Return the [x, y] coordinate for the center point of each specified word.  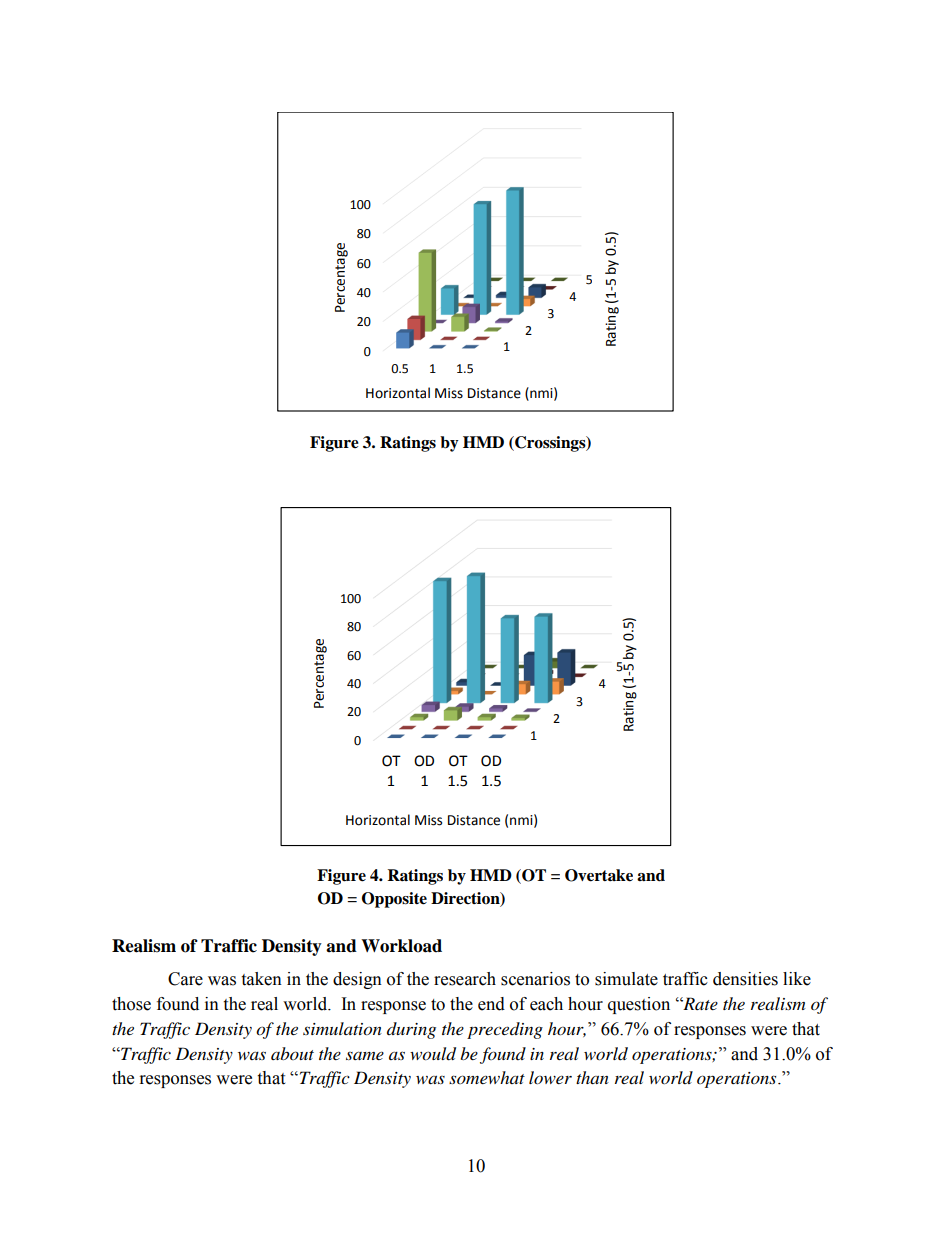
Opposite [394, 900]
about [292, 1053]
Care [185, 979]
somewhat [487, 1077]
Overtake [599, 875]
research [465, 979]
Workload [401, 946]
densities [745, 979]
